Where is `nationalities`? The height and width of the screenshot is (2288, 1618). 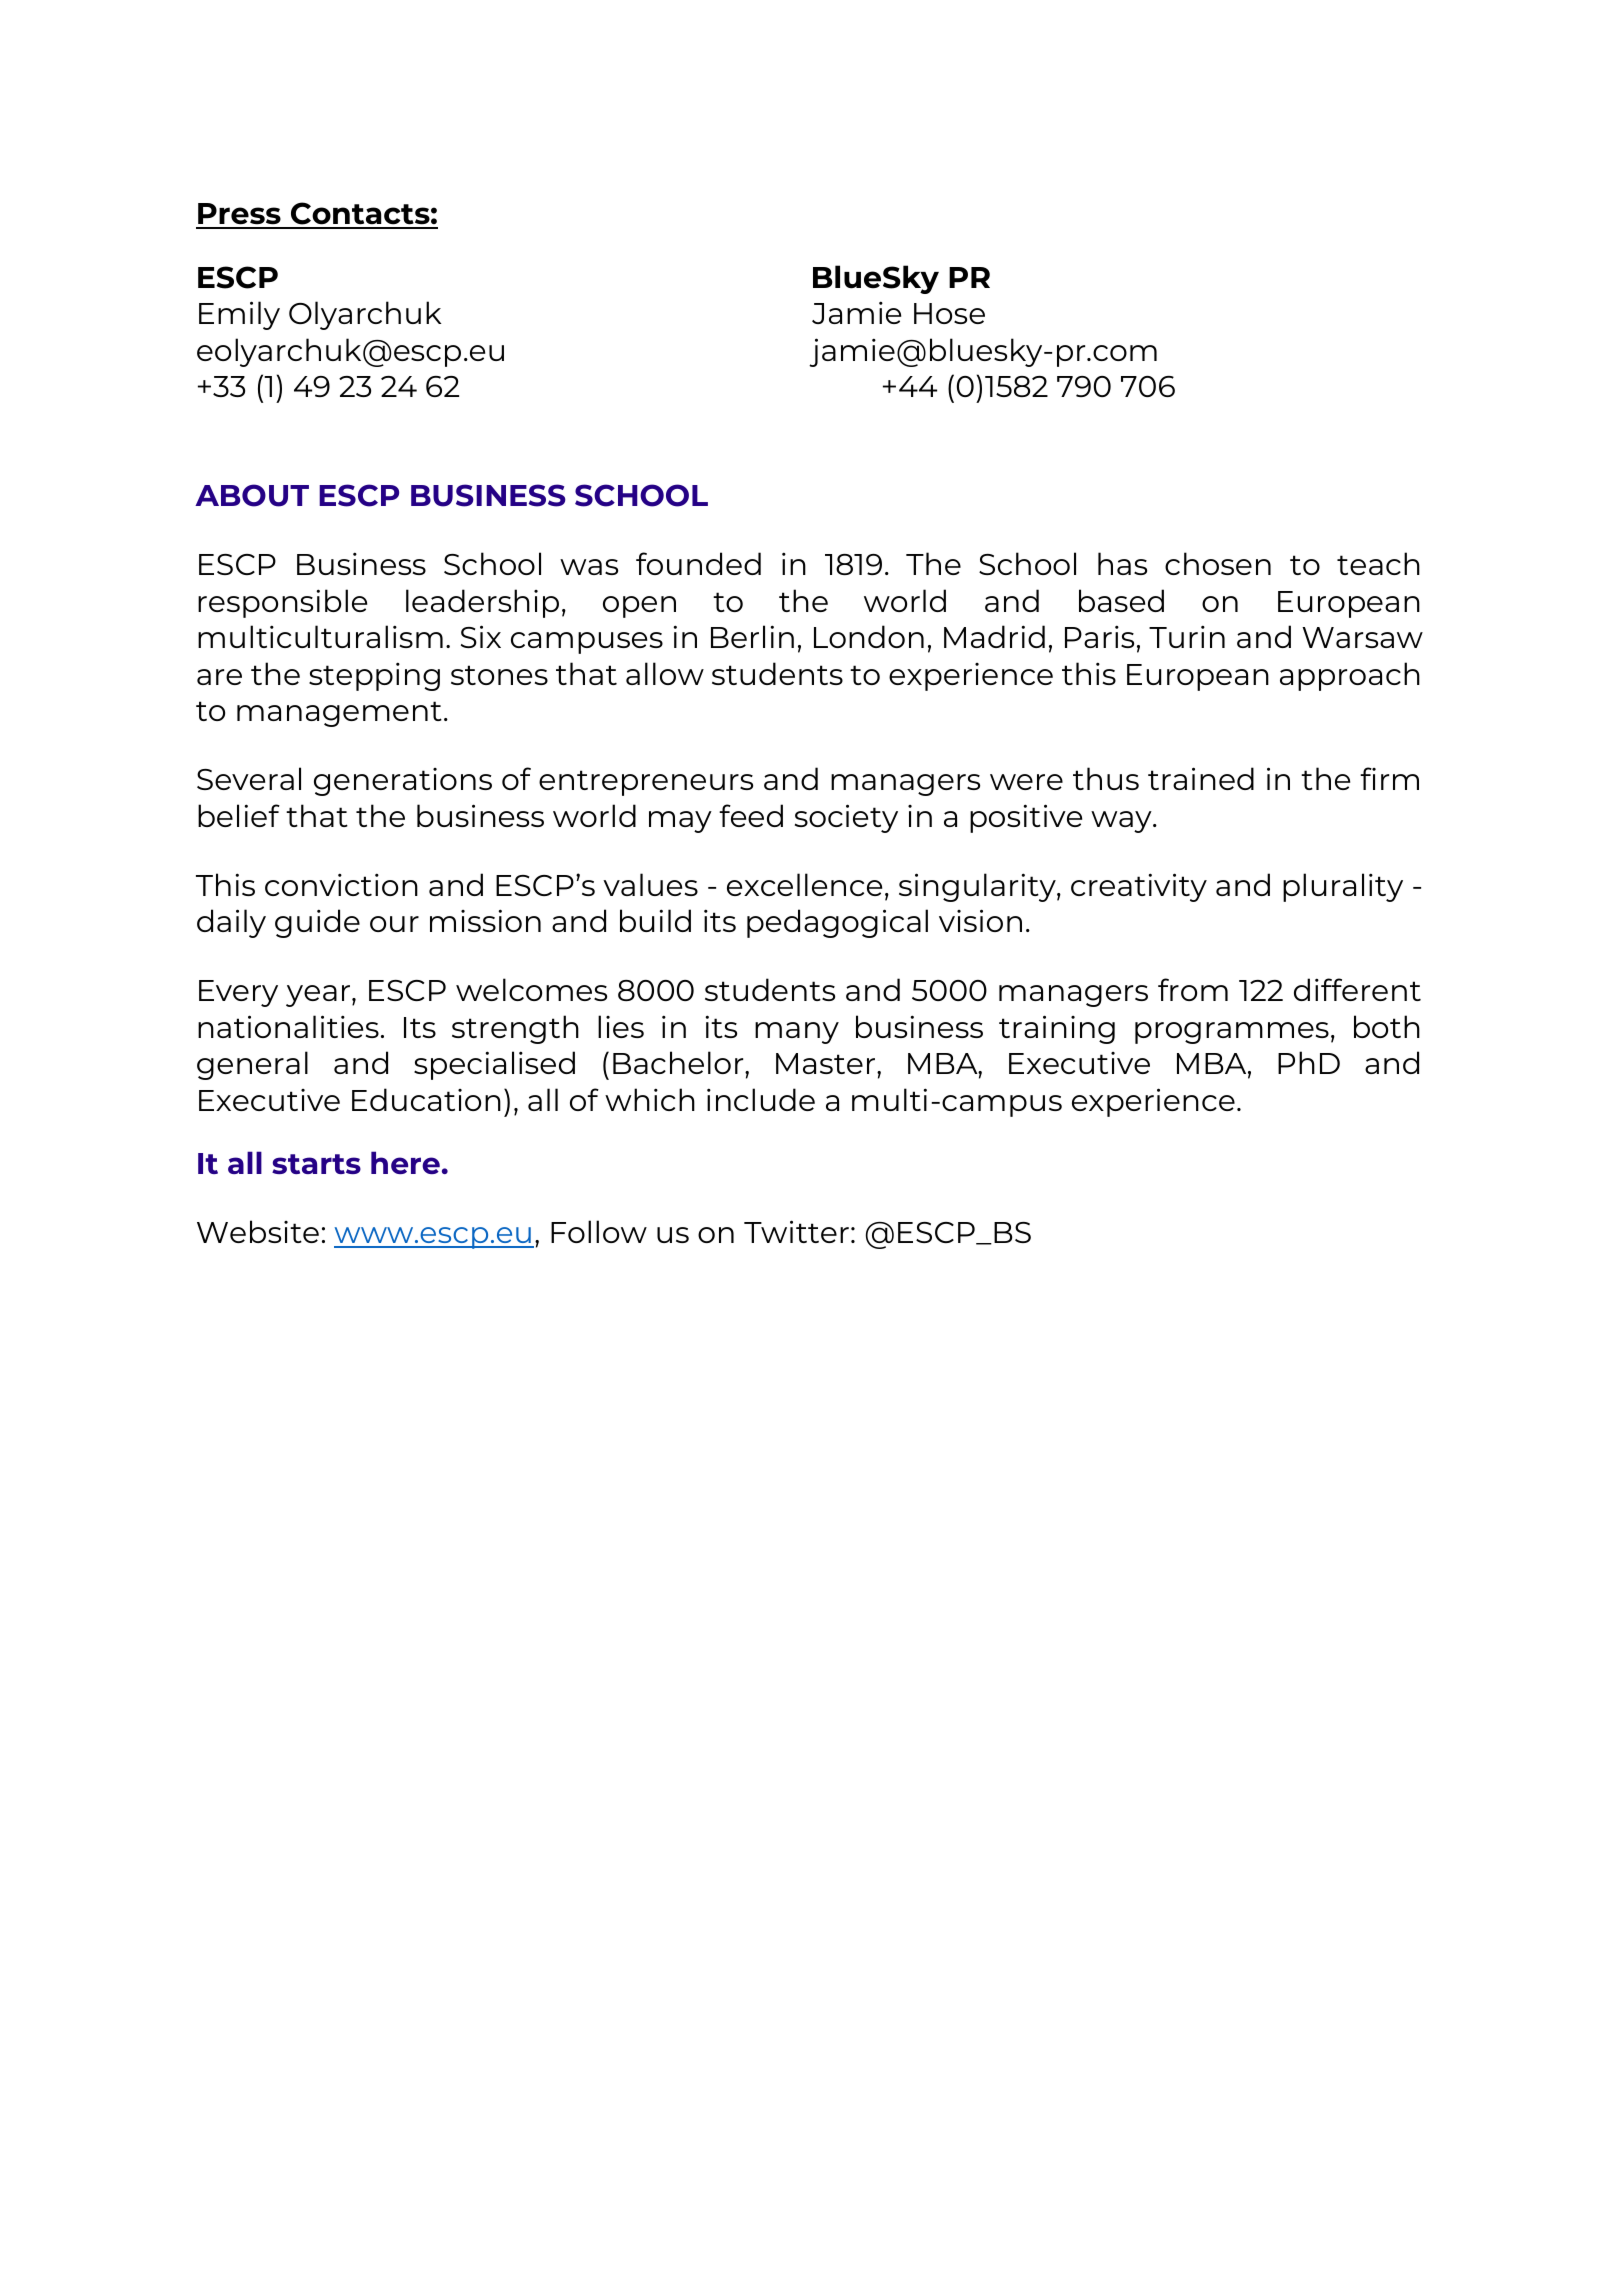
nationalities is located at coordinates (288, 1026).
